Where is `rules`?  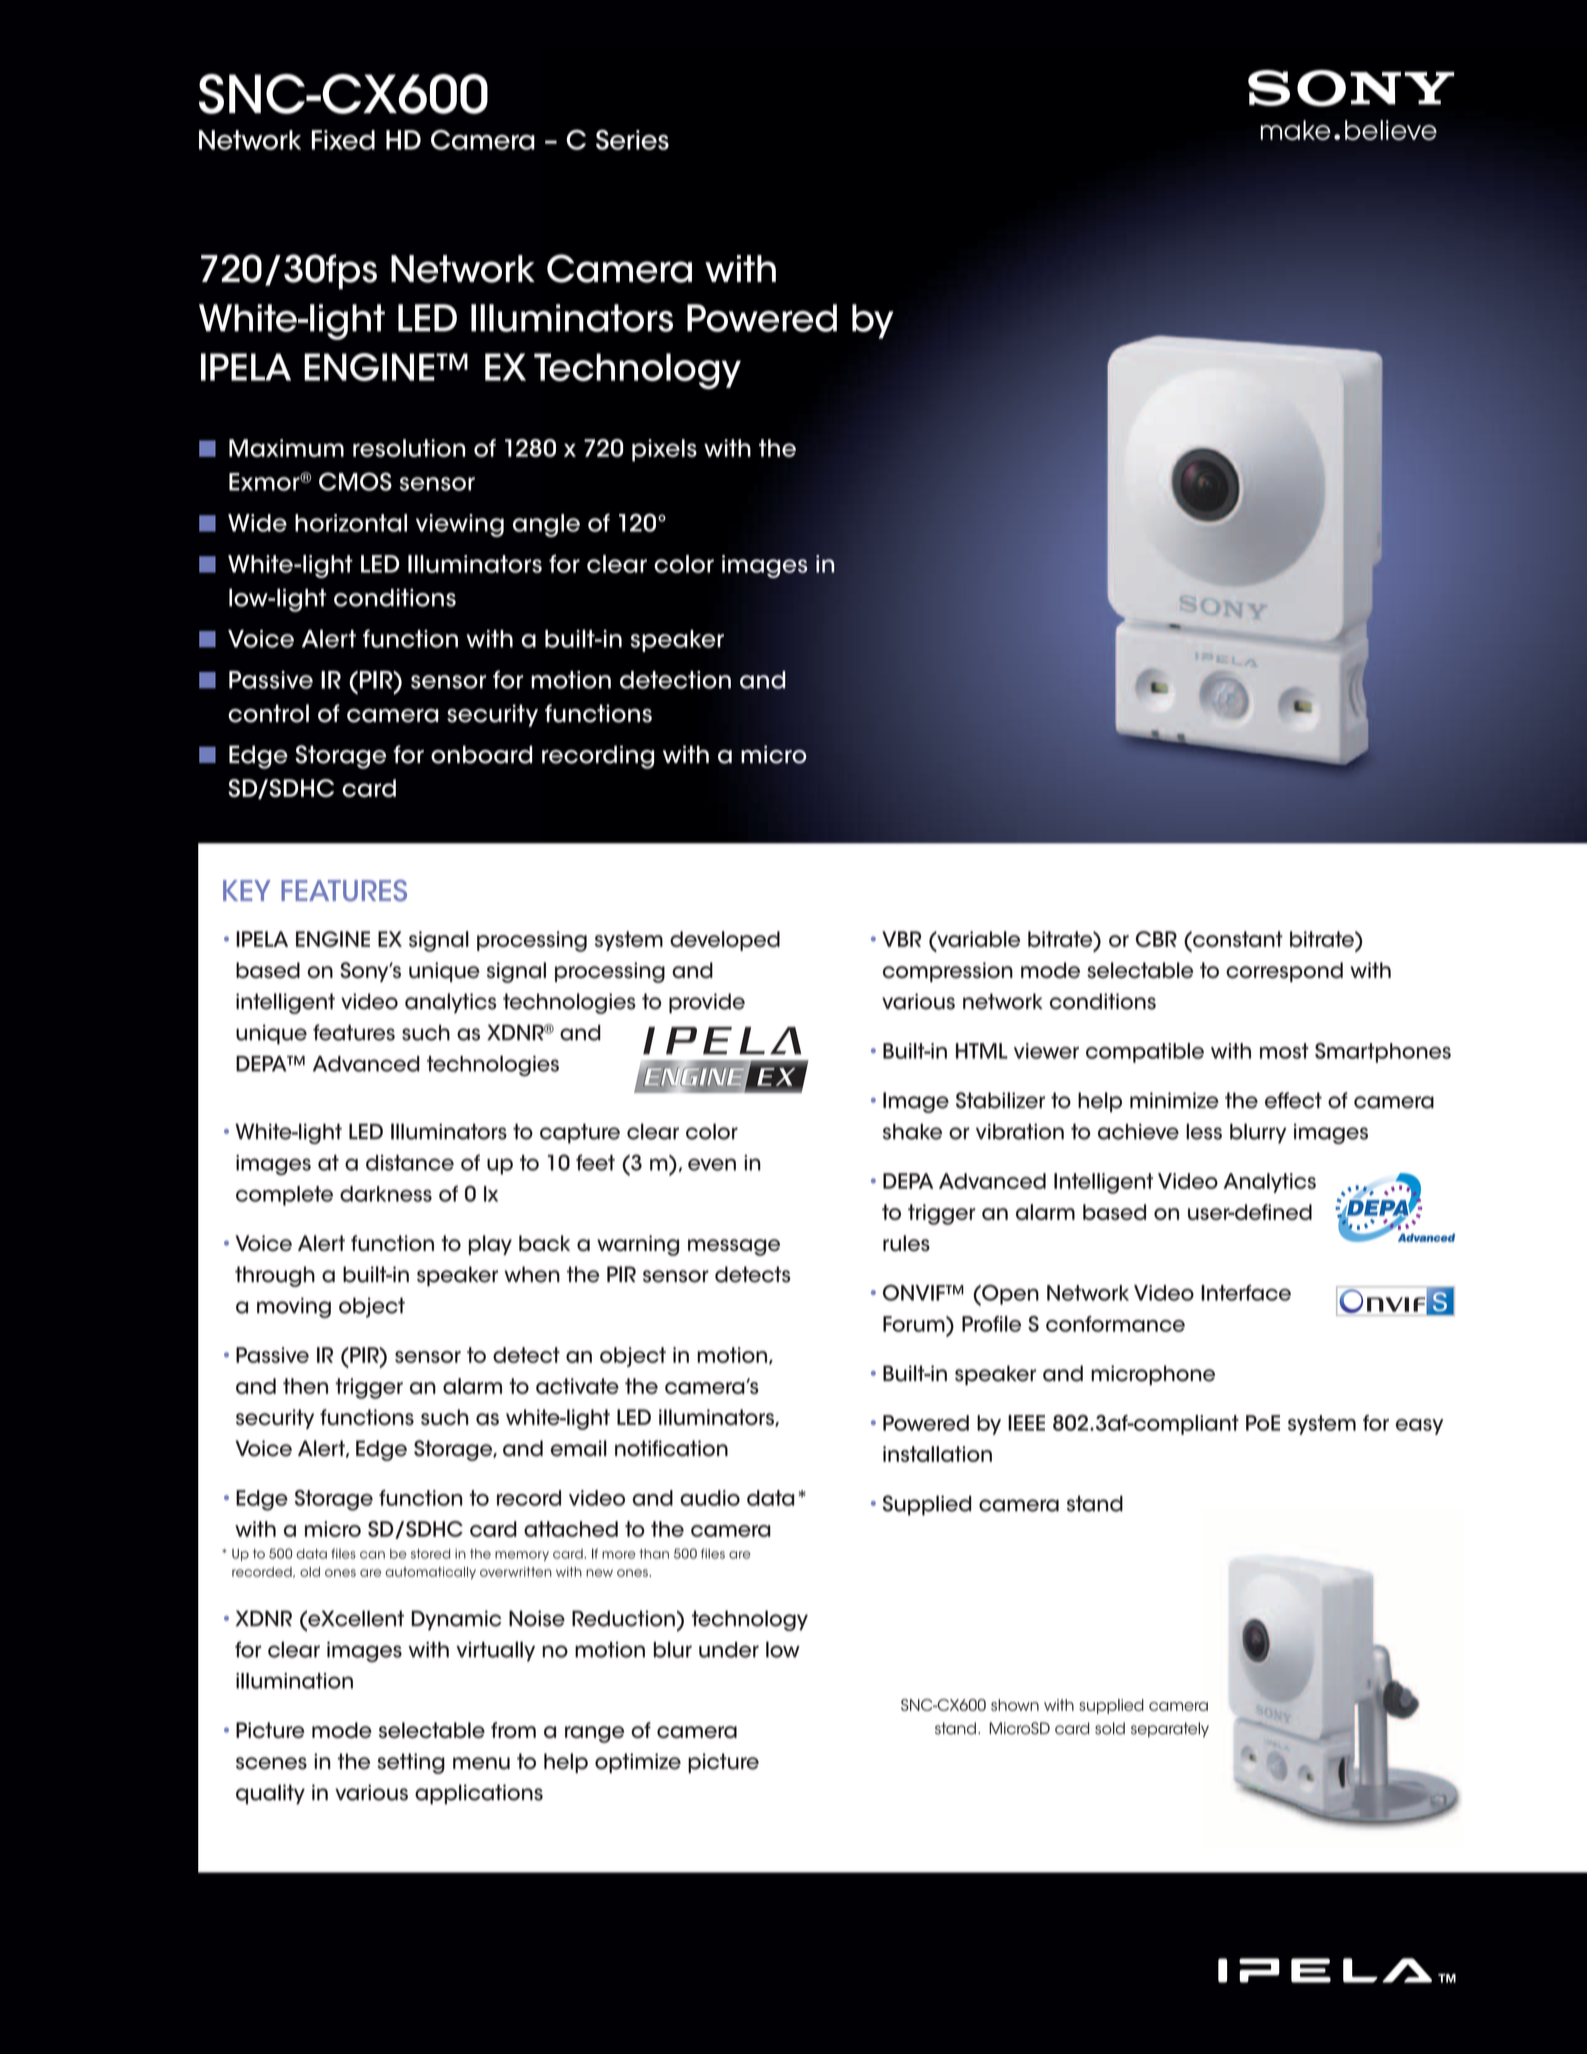
rules is located at coordinates (906, 1243).
